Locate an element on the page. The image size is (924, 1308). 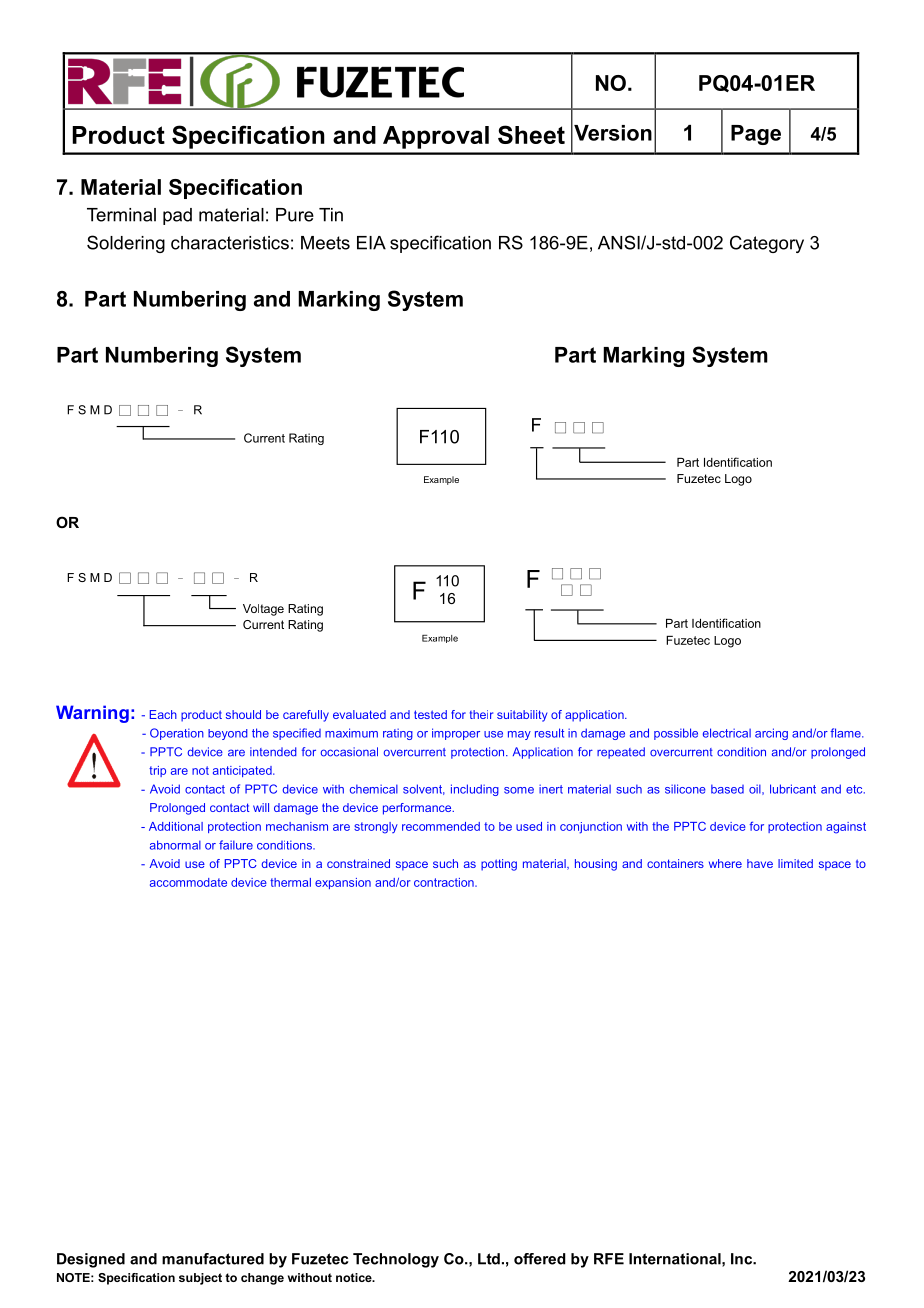
manufactured is located at coordinates (213, 1259).
